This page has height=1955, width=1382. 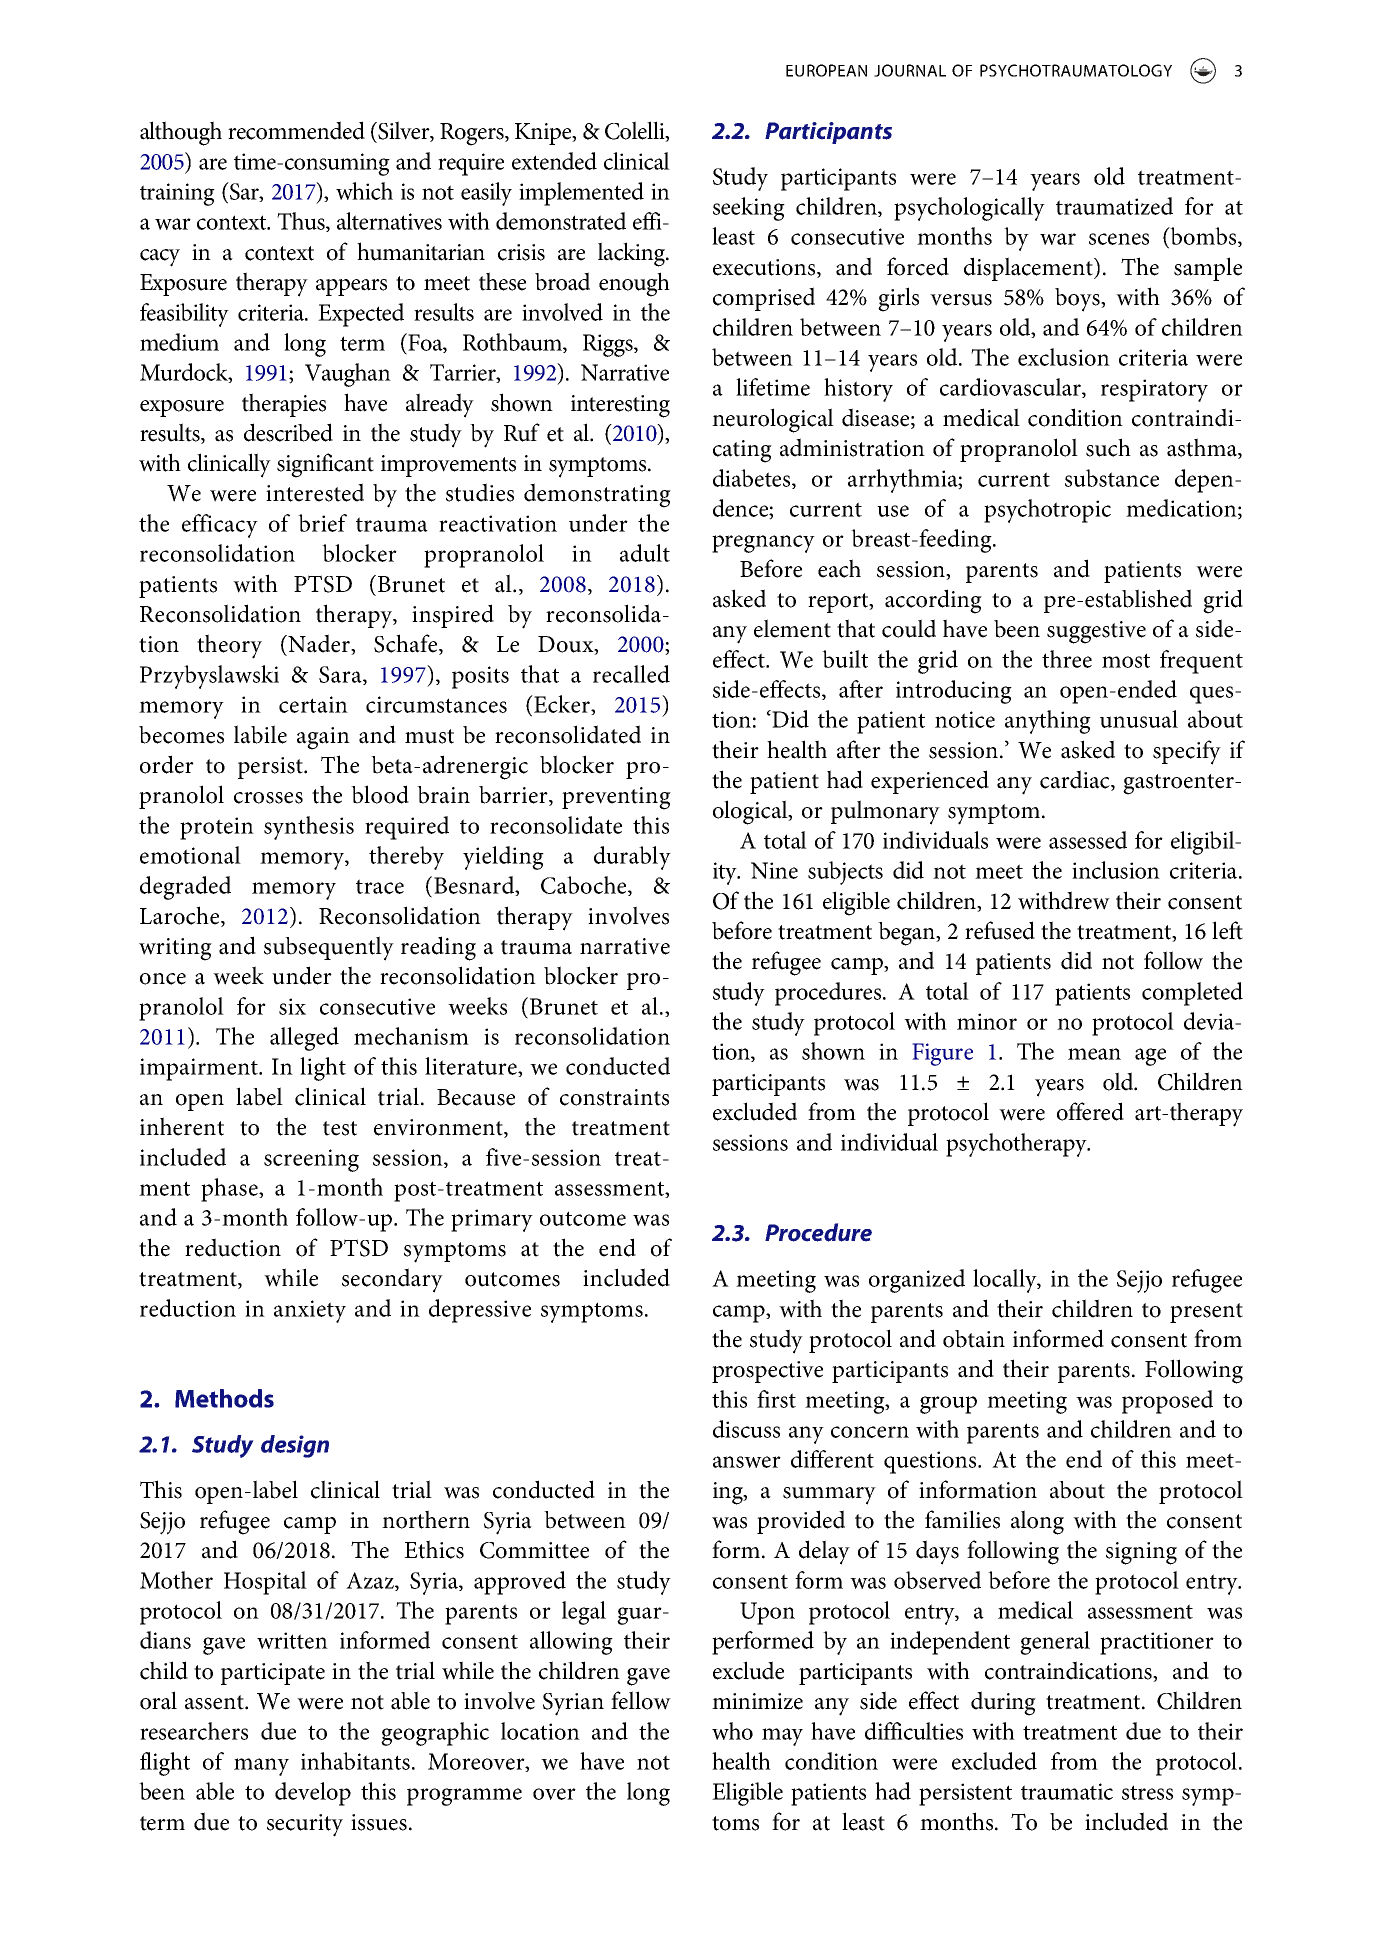 What do you see at coordinates (845, 873) in the page?
I see `subjects` at bounding box center [845, 873].
